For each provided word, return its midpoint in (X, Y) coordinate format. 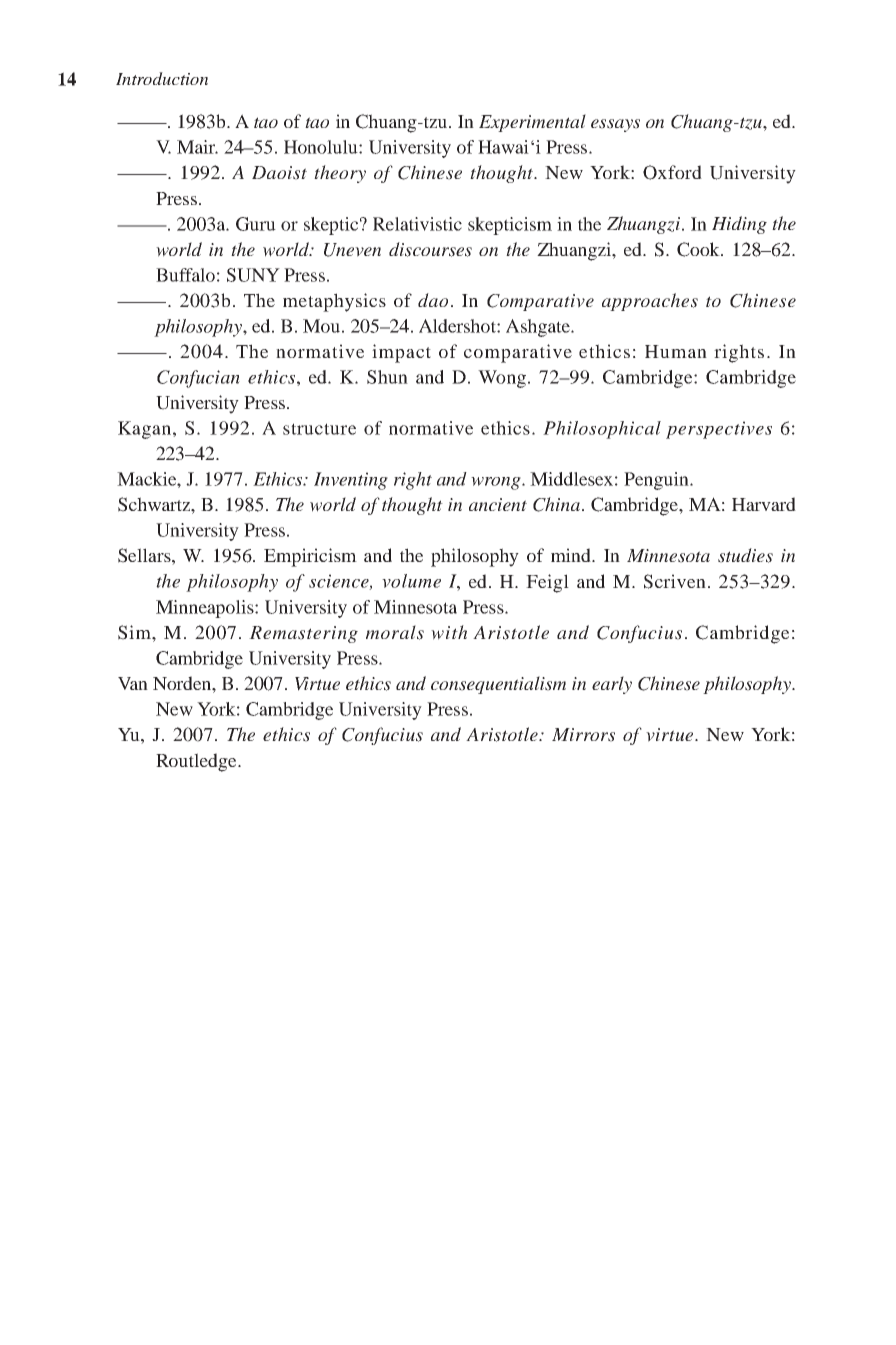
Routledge (197, 762)
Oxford (672, 172)
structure (319, 429)
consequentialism (498, 685)
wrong (497, 483)
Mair (197, 147)
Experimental (532, 123)
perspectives (719, 430)
